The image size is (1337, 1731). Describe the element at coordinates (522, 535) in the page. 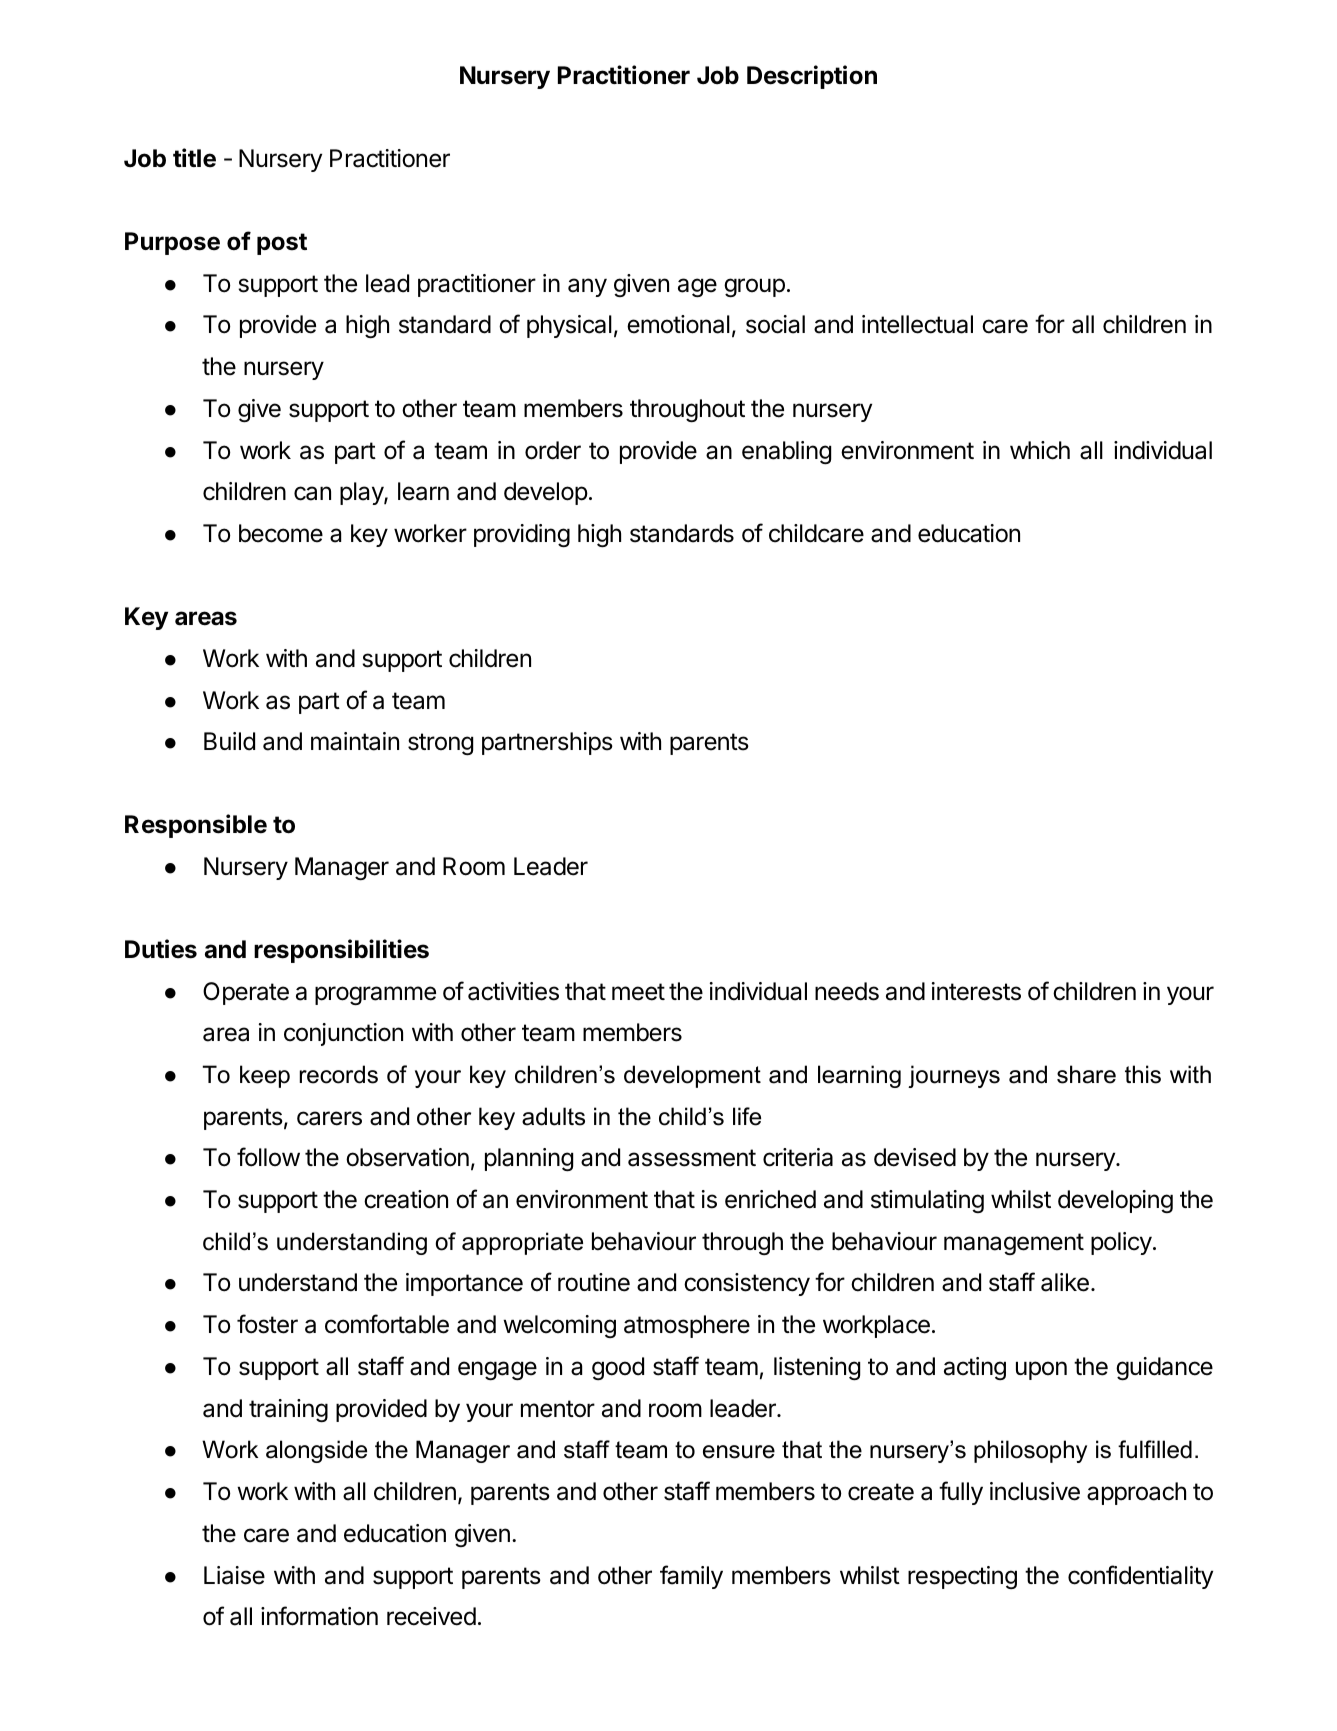

I see `providing` at that location.
